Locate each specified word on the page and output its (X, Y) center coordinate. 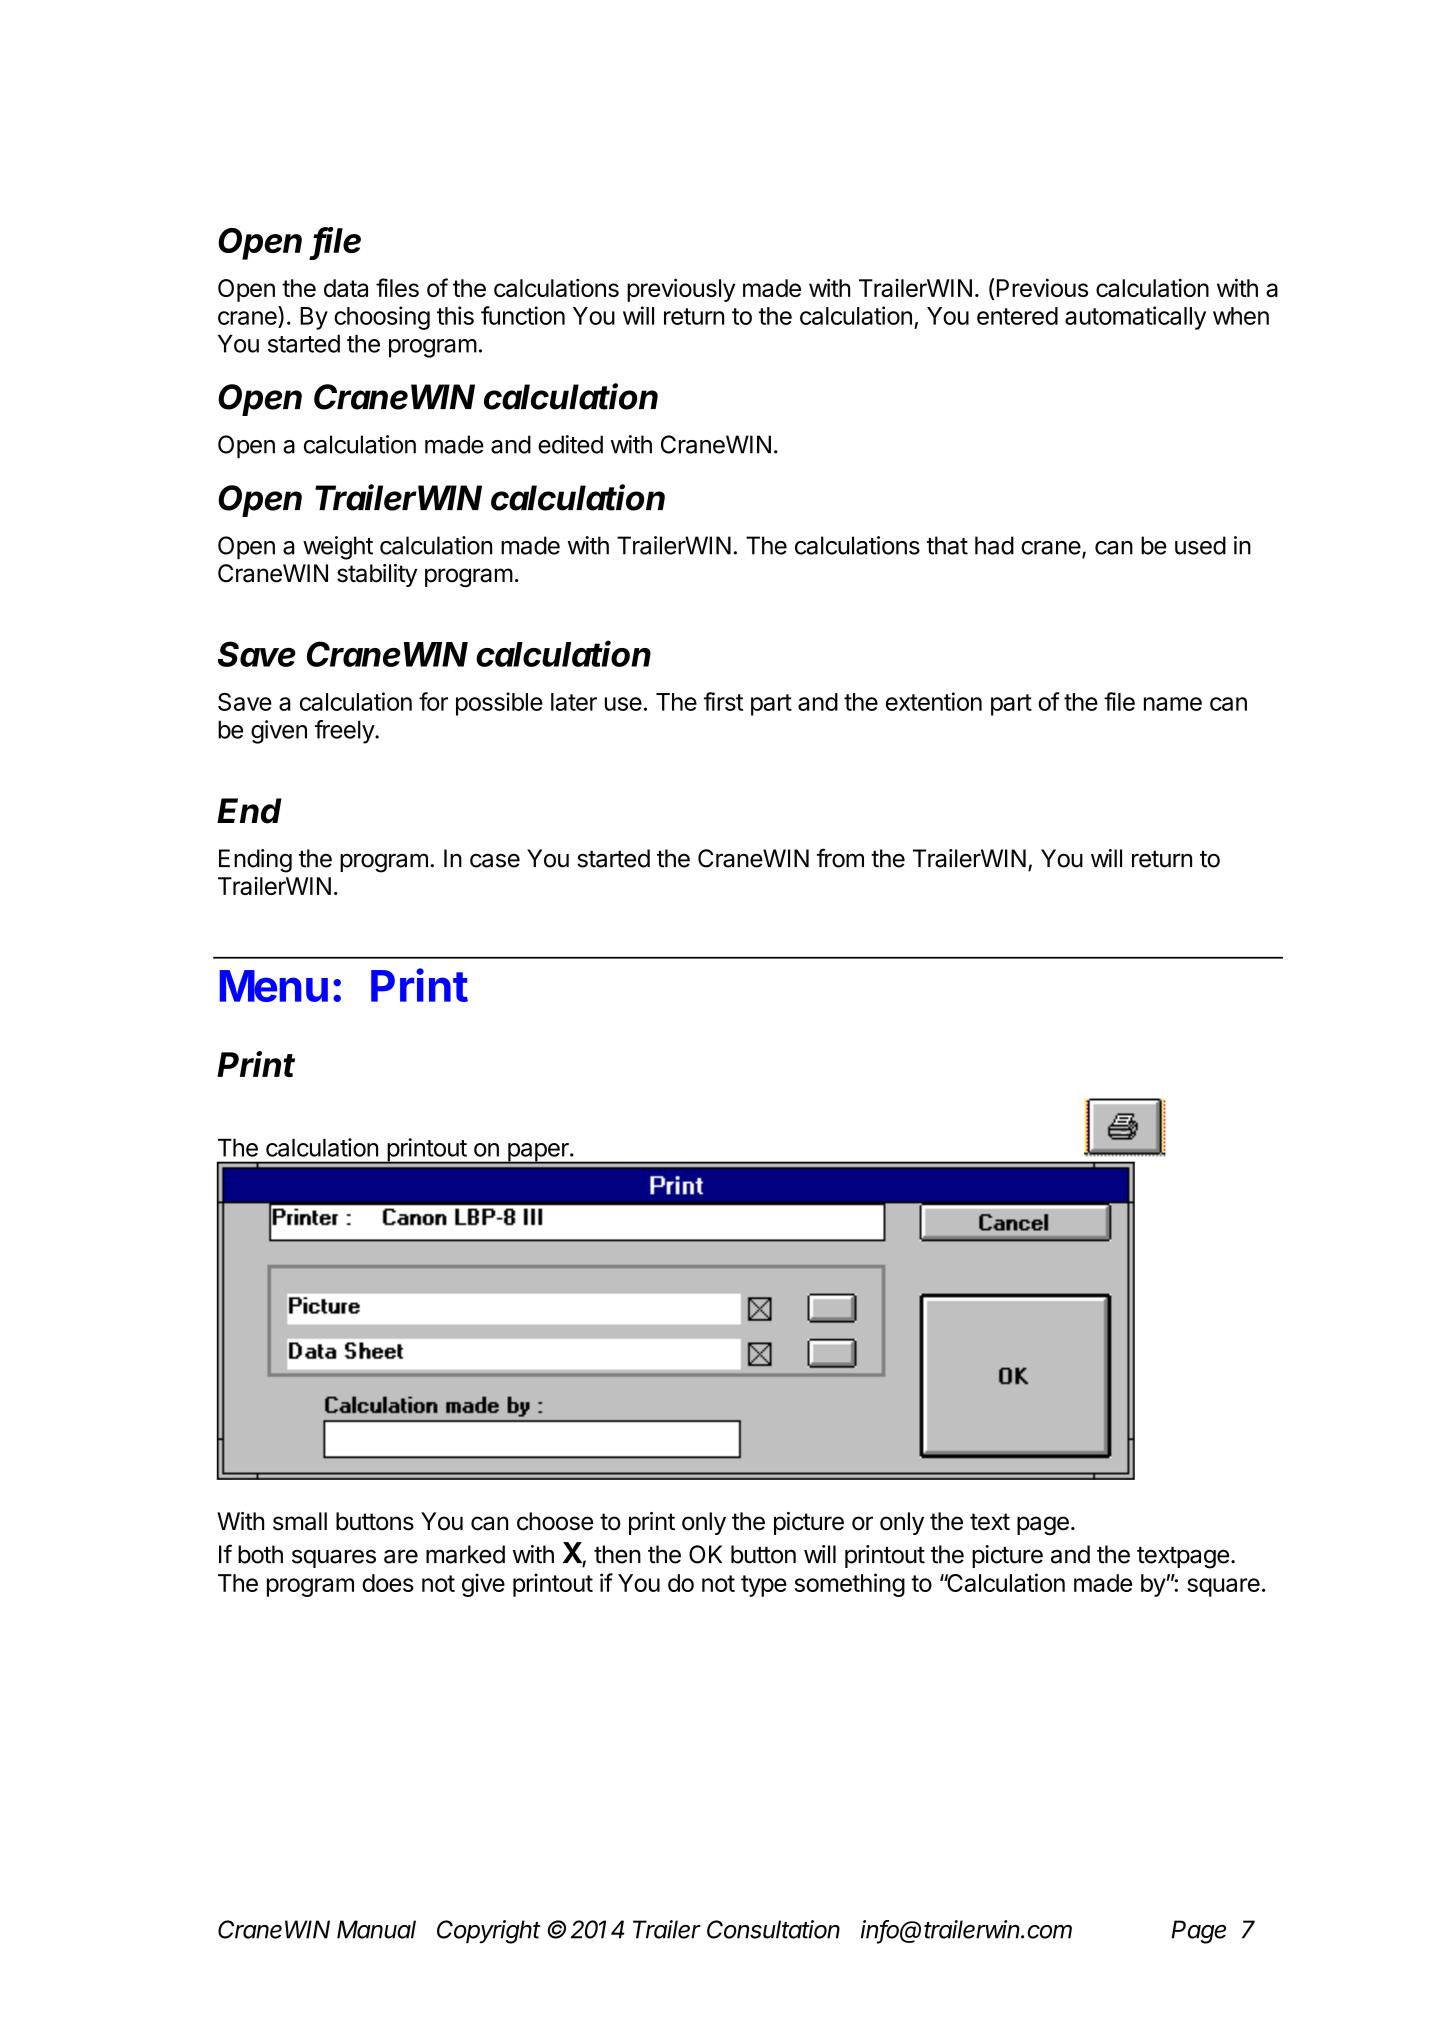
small (300, 1521)
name (1173, 704)
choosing (382, 318)
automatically (1135, 318)
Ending (255, 861)
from (840, 858)
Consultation (773, 1929)
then (617, 1554)
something (850, 1585)
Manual (376, 1929)
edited (570, 444)
